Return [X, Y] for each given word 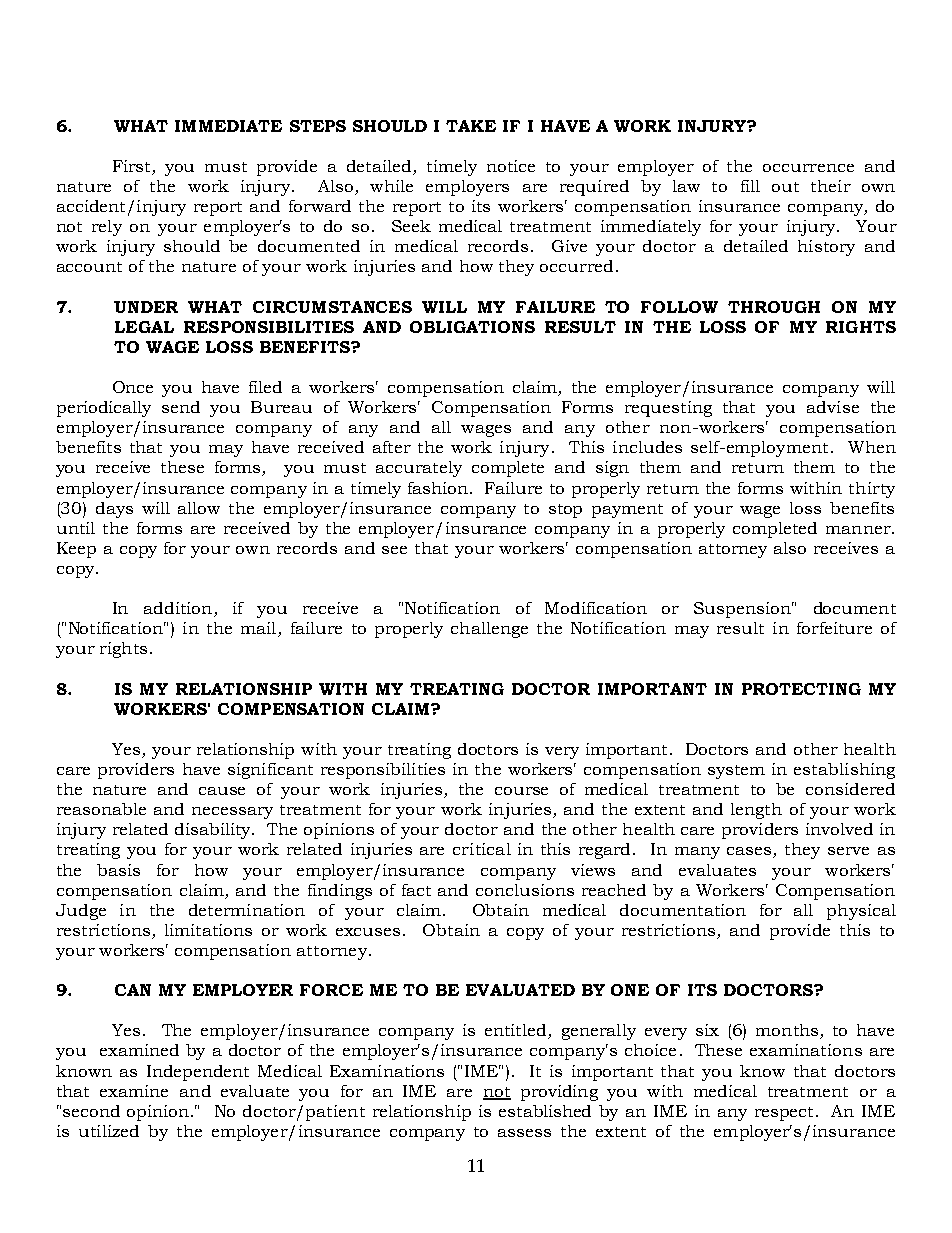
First [133, 167]
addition [179, 609]
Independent [198, 1073]
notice [511, 166]
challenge [489, 630]
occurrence [808, 168]
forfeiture [834, 628]
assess [524, 1133]
